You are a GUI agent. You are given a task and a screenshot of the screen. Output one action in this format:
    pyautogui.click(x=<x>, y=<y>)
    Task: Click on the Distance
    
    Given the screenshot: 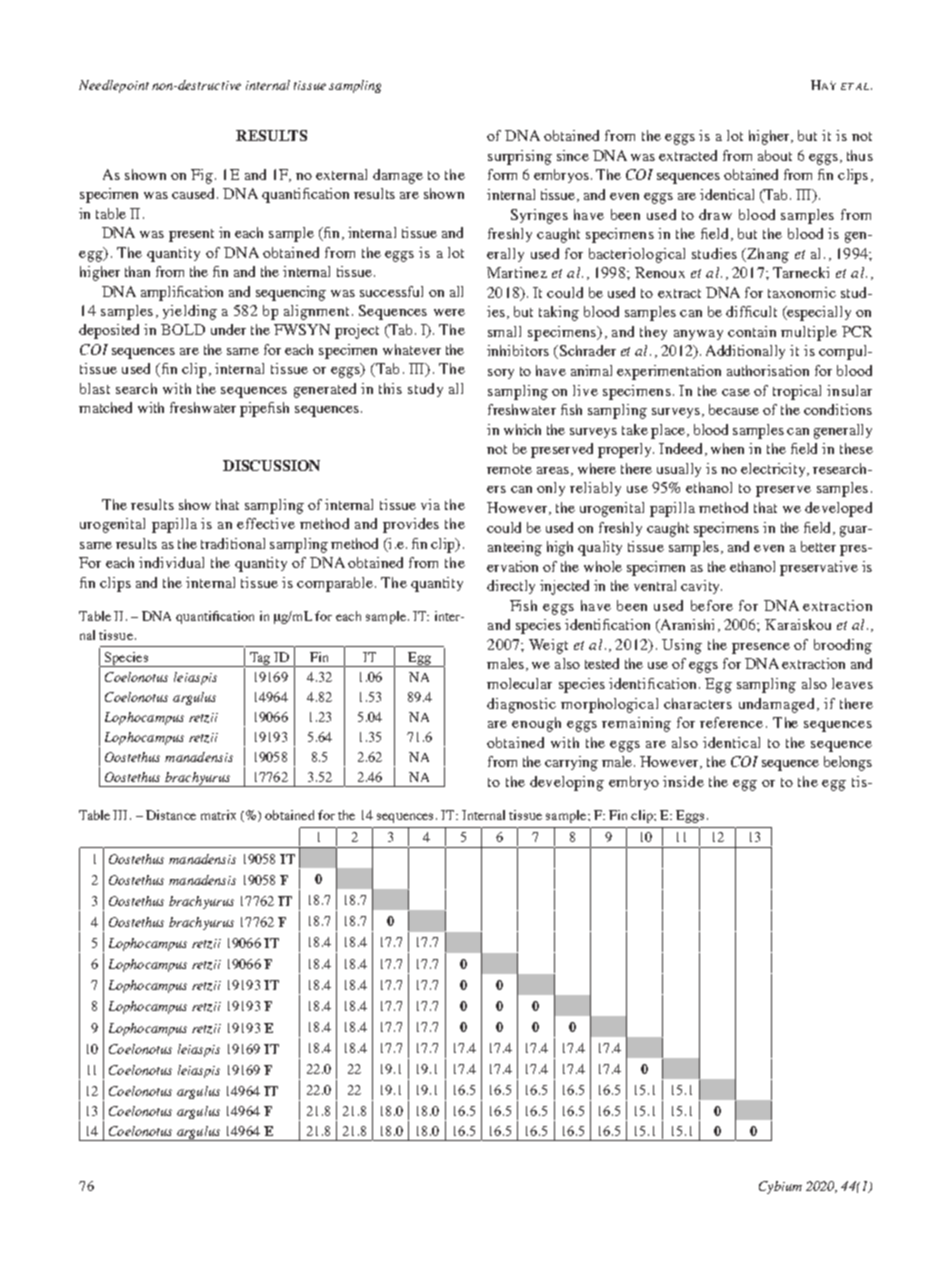 What is the action you would take?
    pyautogui.click(x=171, y=815)
